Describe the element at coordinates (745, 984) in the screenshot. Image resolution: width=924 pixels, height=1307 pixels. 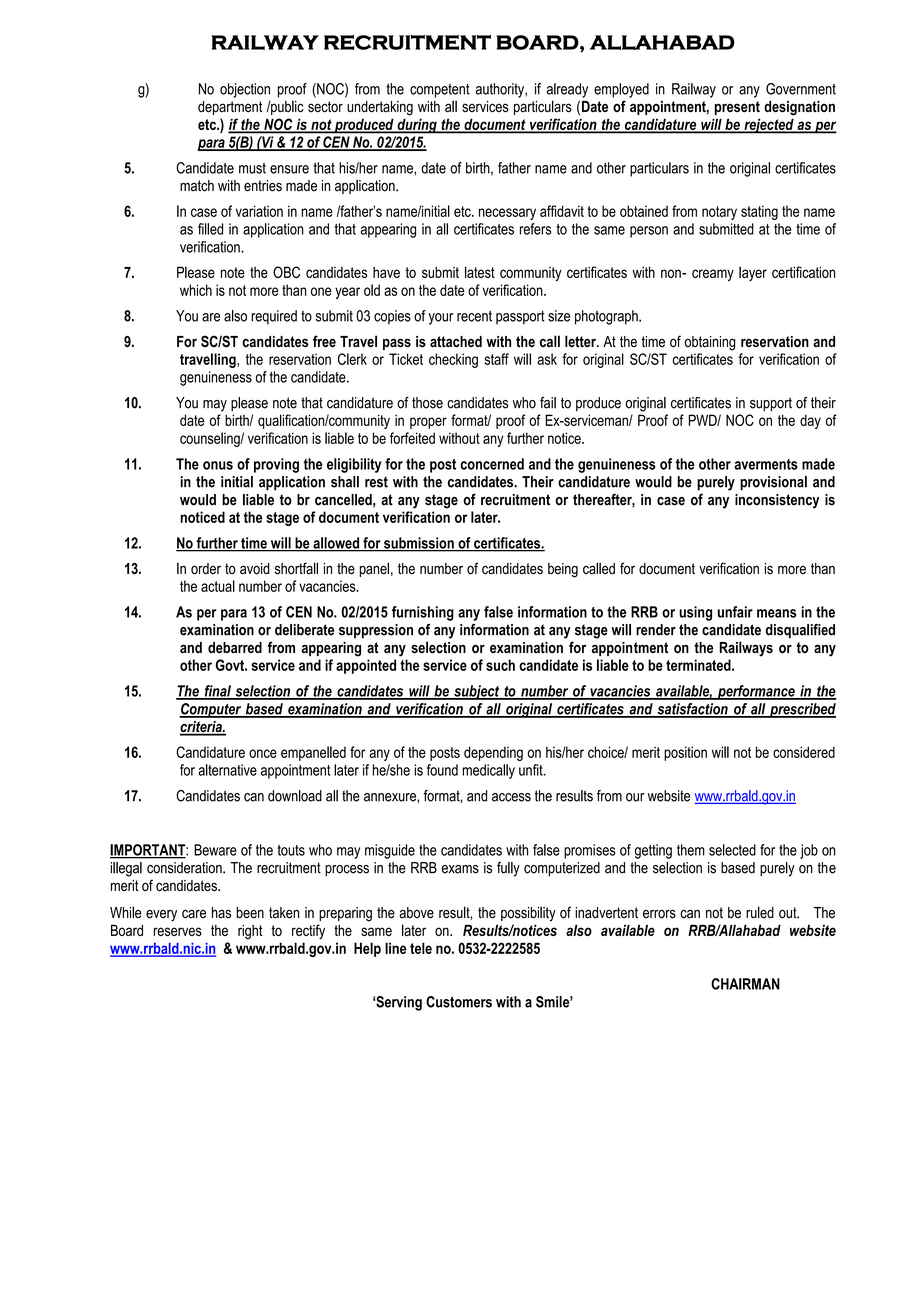
I see `CHAIRMAN` at that location.
